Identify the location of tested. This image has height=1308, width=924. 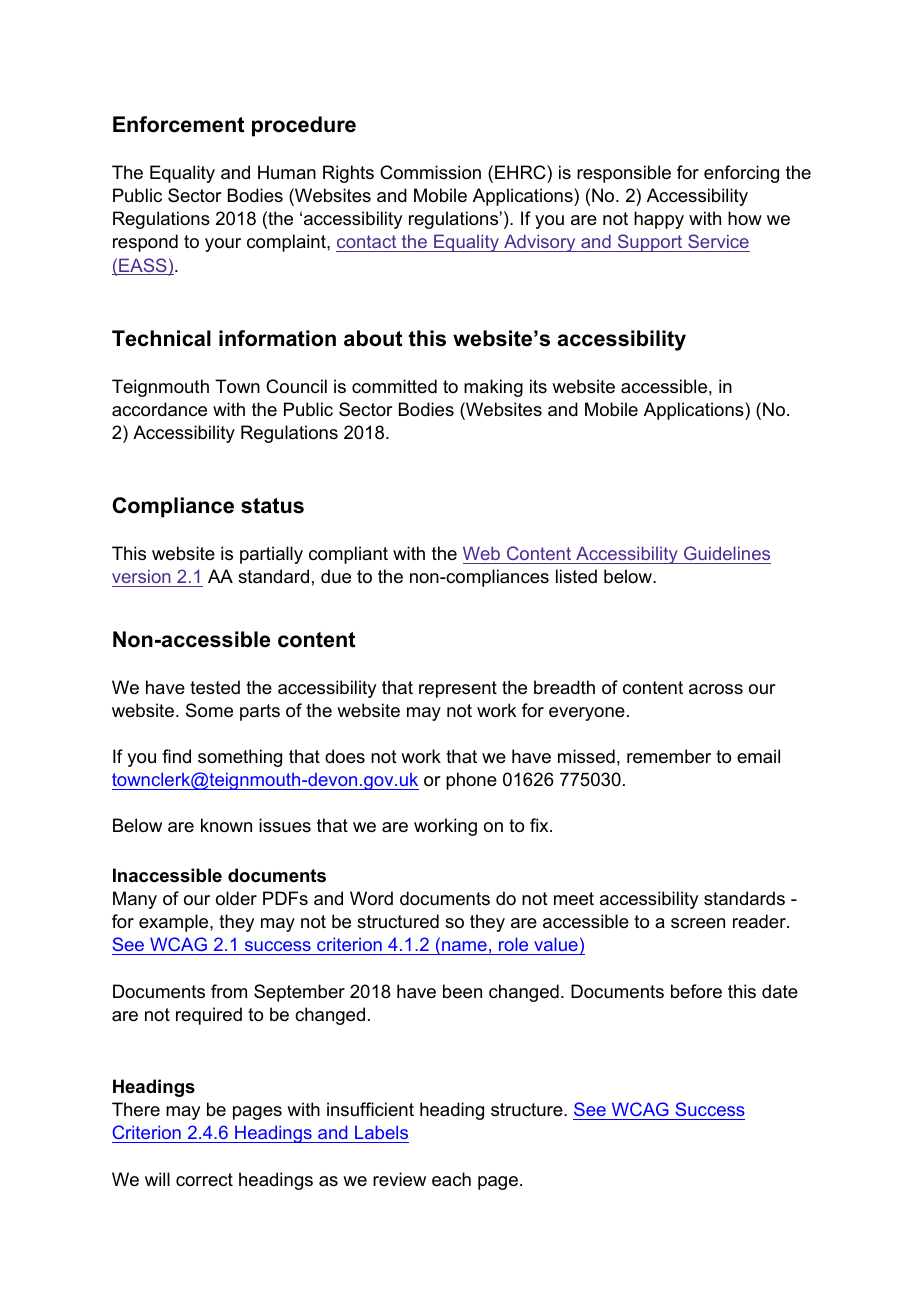
(215, 687).
